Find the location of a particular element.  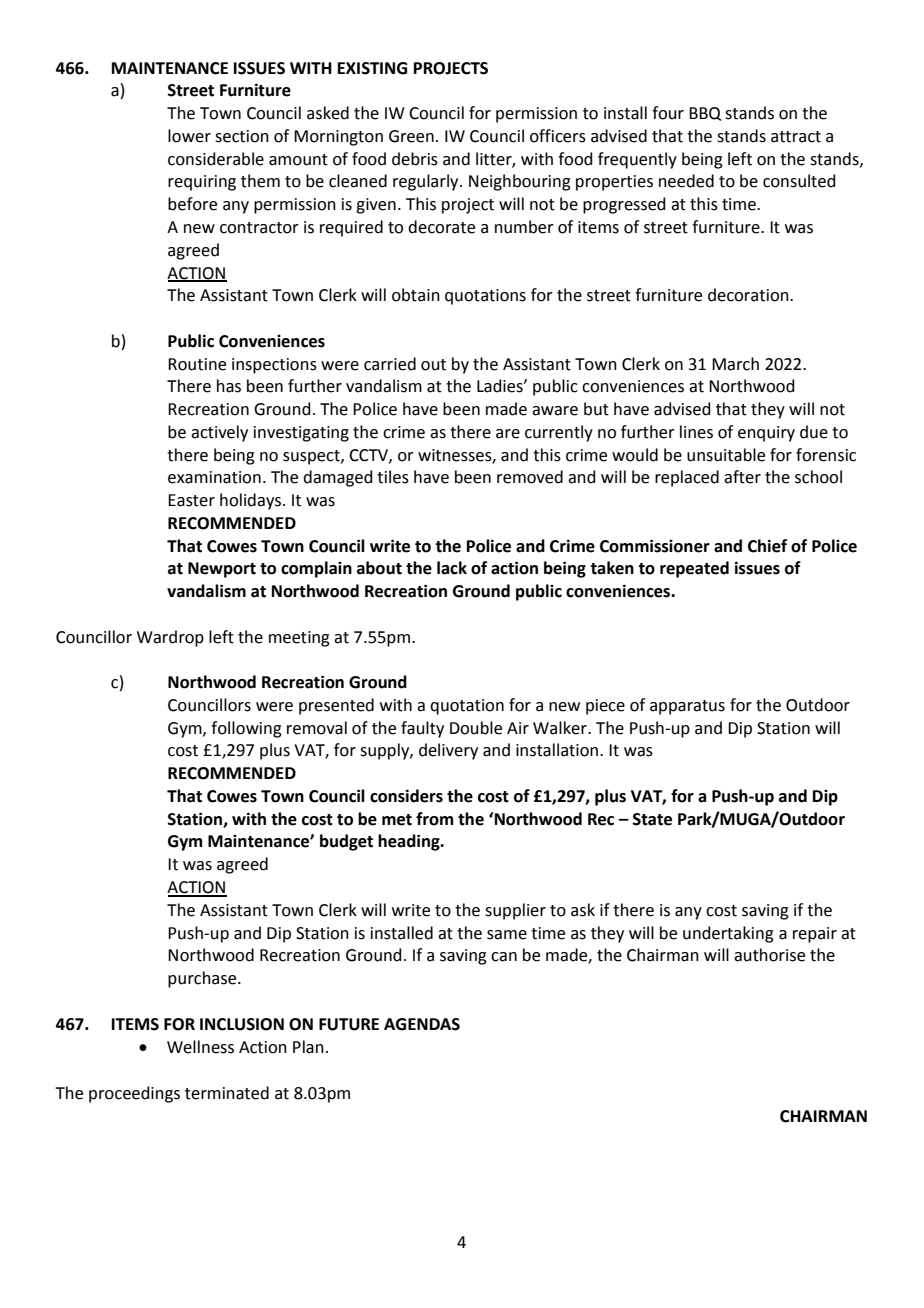

Green is located at coordinates (411, 136).
